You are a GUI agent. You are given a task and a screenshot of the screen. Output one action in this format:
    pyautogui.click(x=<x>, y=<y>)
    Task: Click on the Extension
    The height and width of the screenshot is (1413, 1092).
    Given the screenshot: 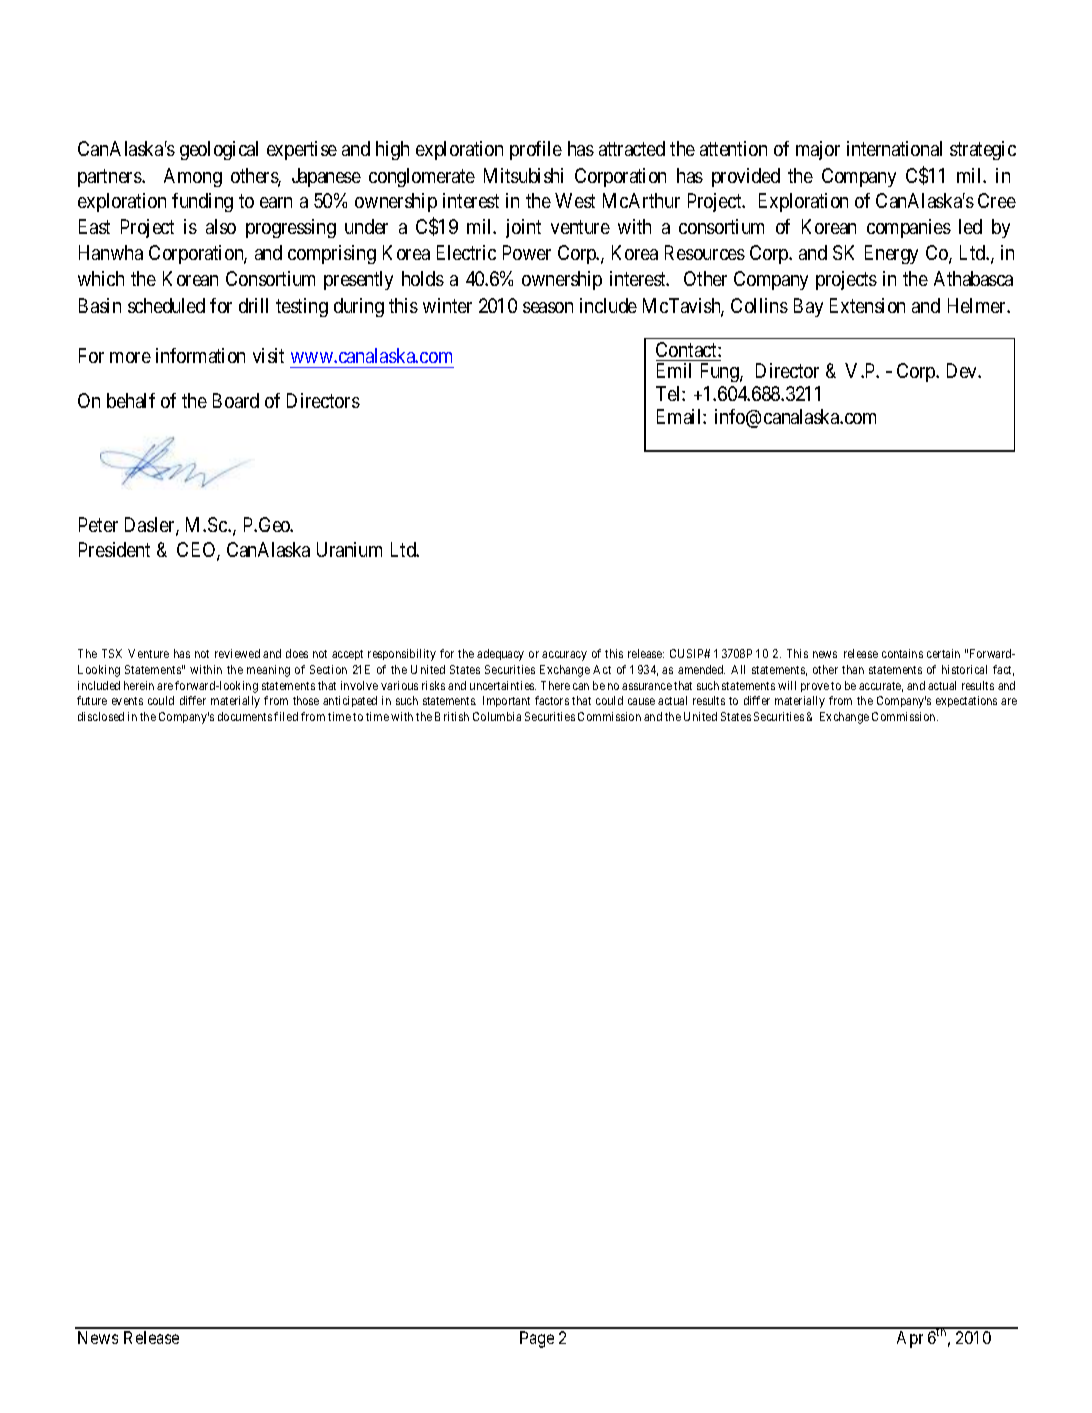 What is the action you would take?
    pyautogui.click(x=867, y=305)
